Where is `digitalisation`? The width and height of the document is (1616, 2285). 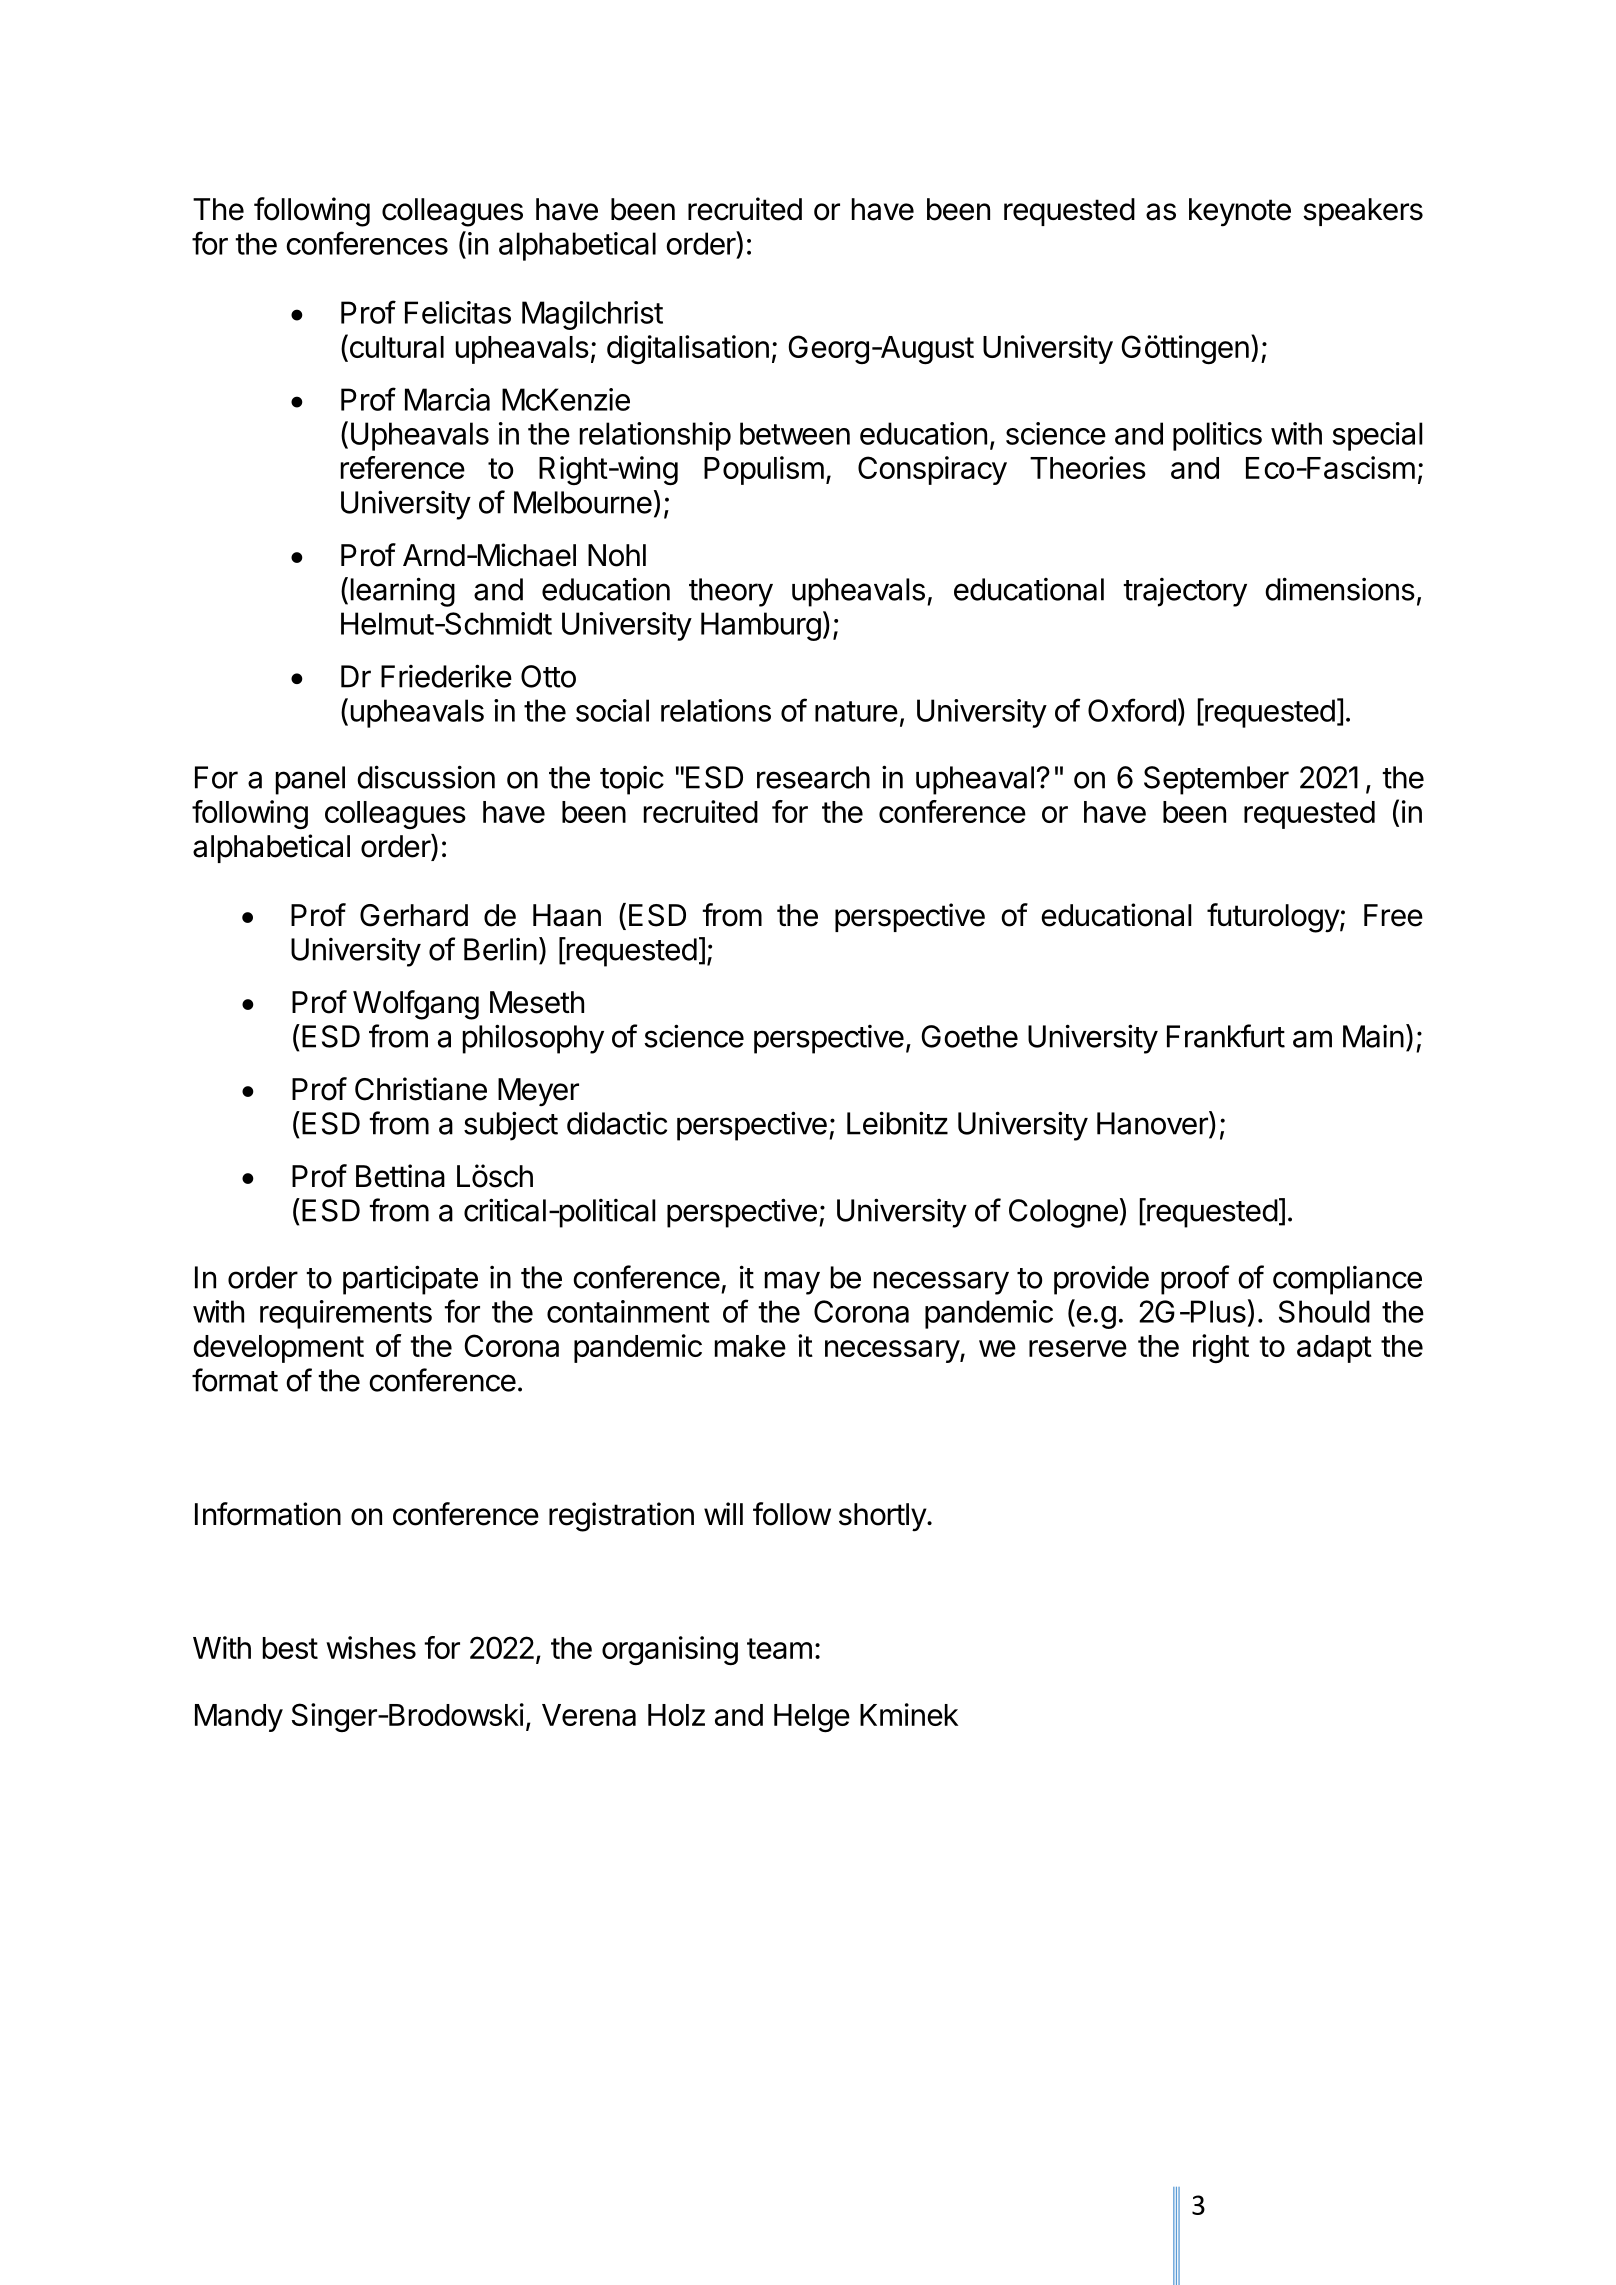
digitalisation is located at coordinates (688, 349).
